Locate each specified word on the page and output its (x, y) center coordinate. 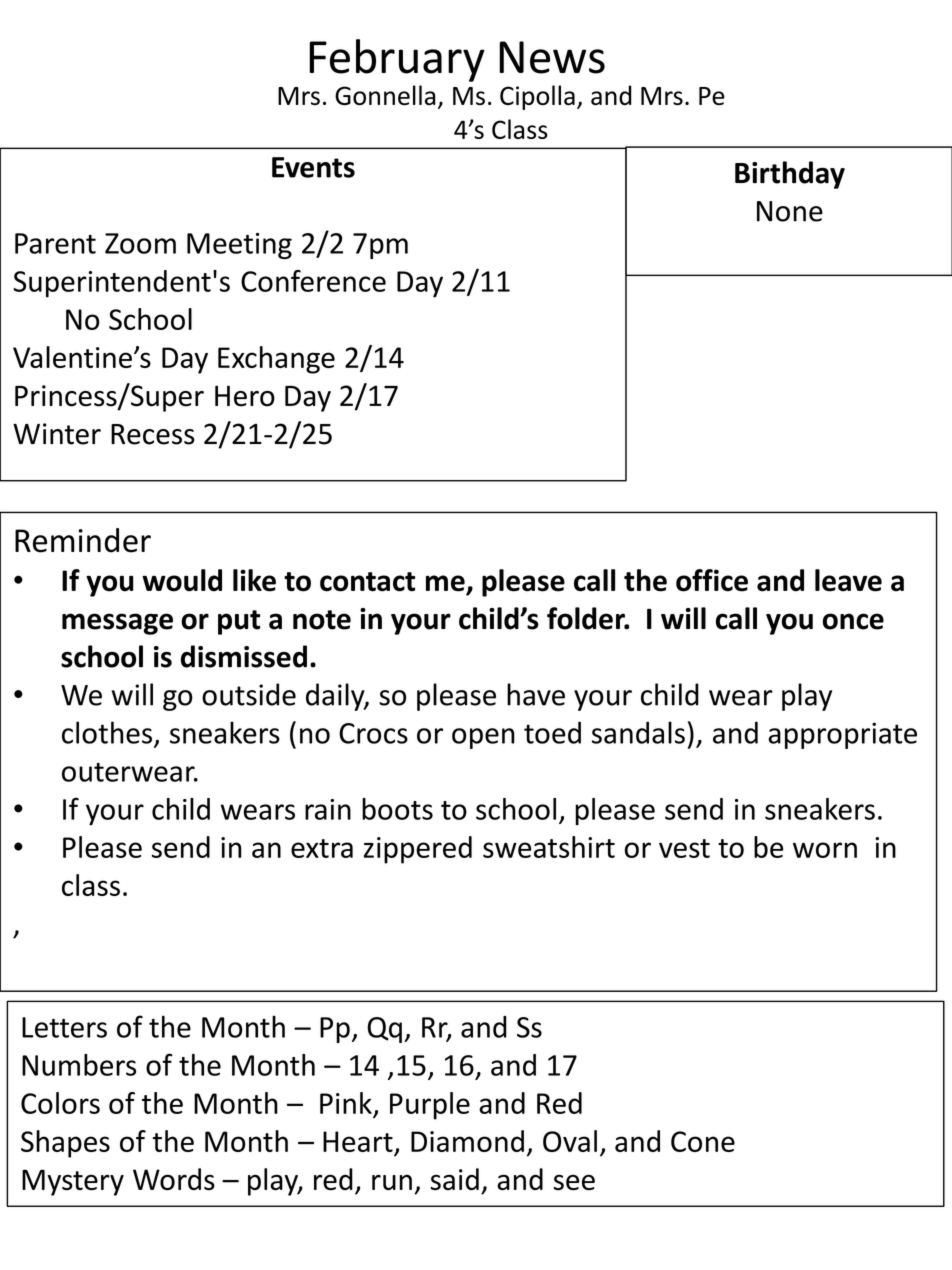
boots (397, 809)
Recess (153, 434)
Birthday (790, 175)
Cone (703, 1141)
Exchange (276, 360)
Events (313, 167)
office (712, 580)
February (397, 60)
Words (174, 1179)
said (454, 1179)
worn (825, 850)
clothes (107, 732)
